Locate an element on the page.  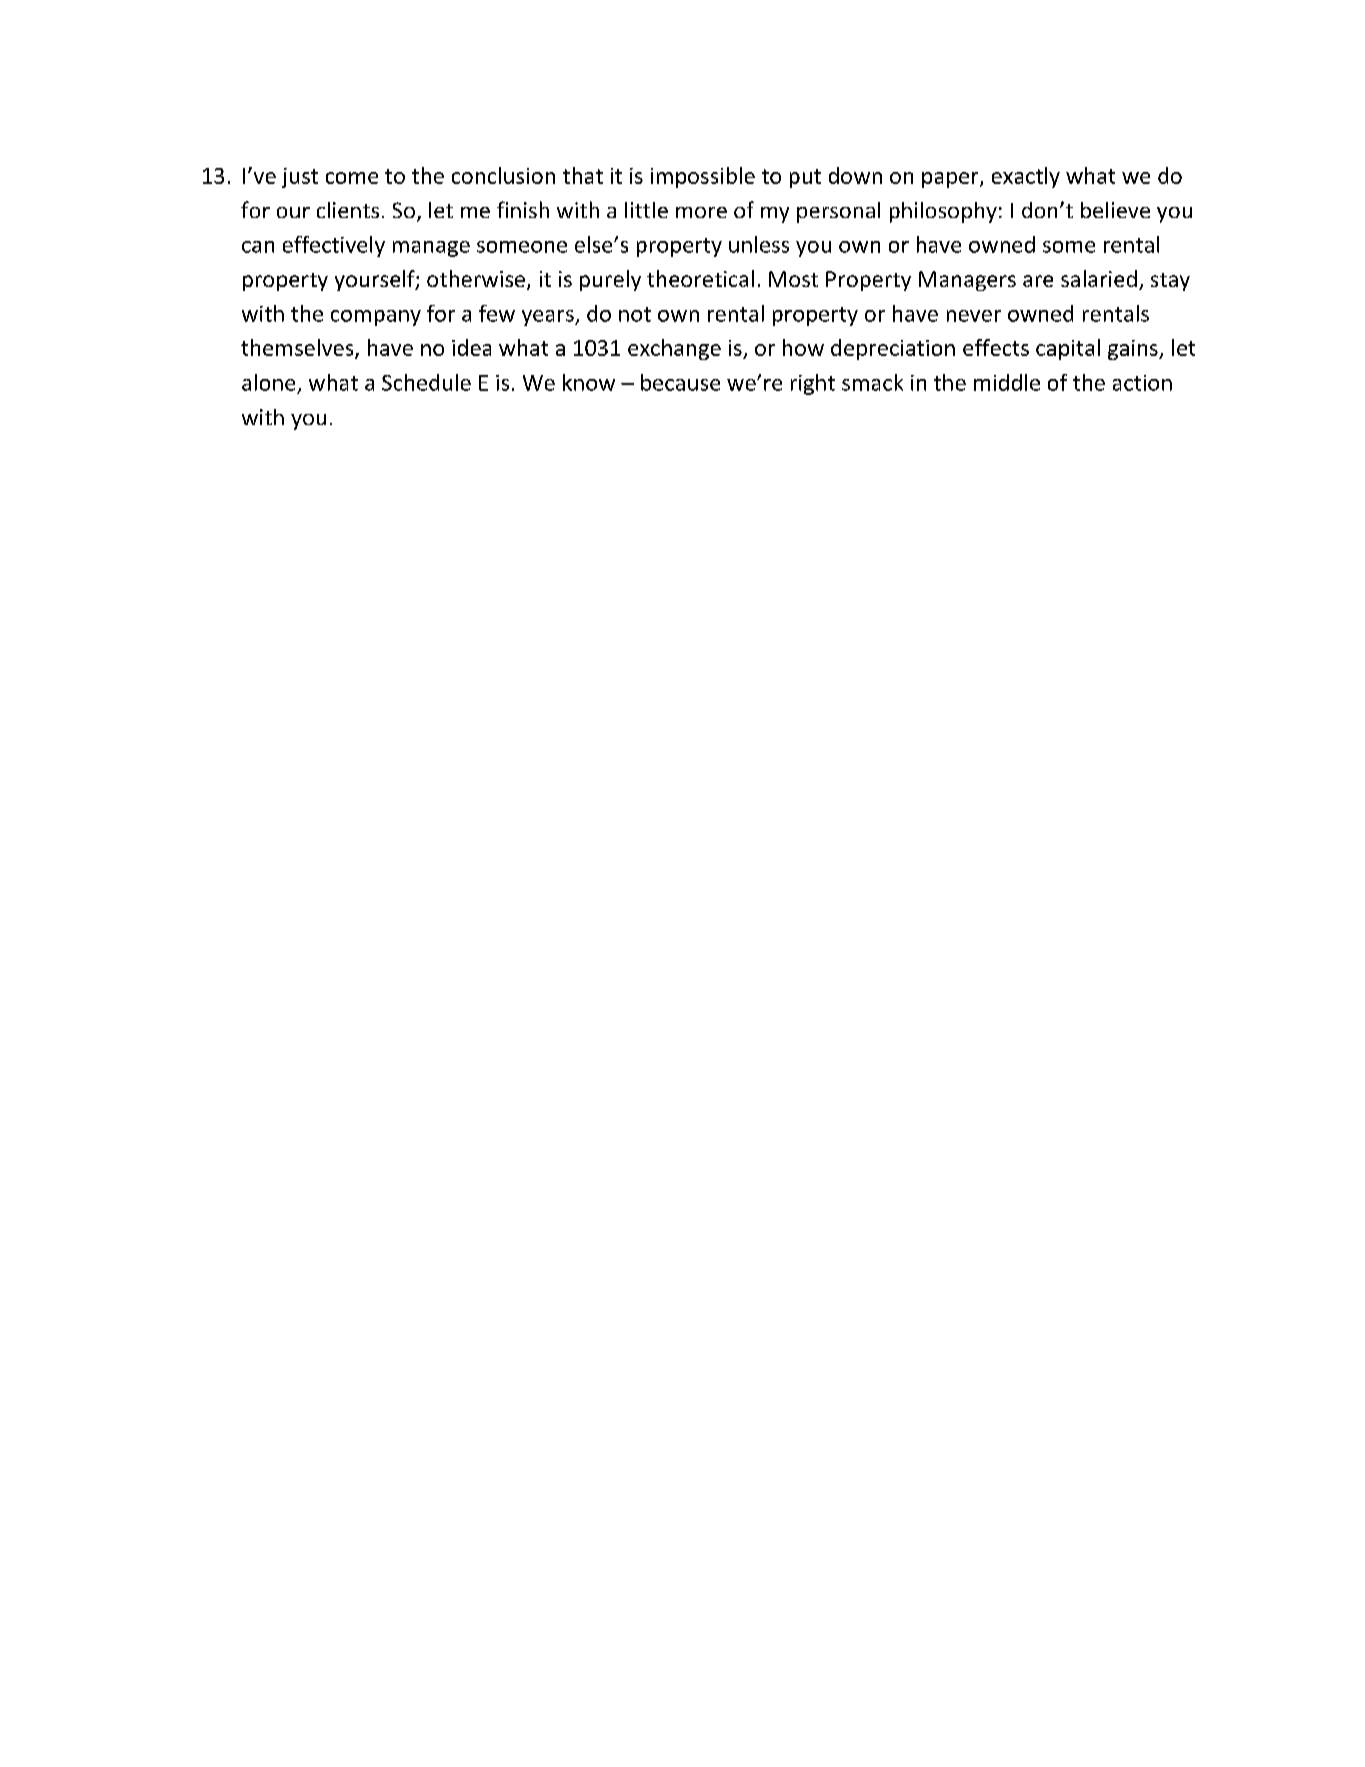
because is located at coordinates (680, 382).
